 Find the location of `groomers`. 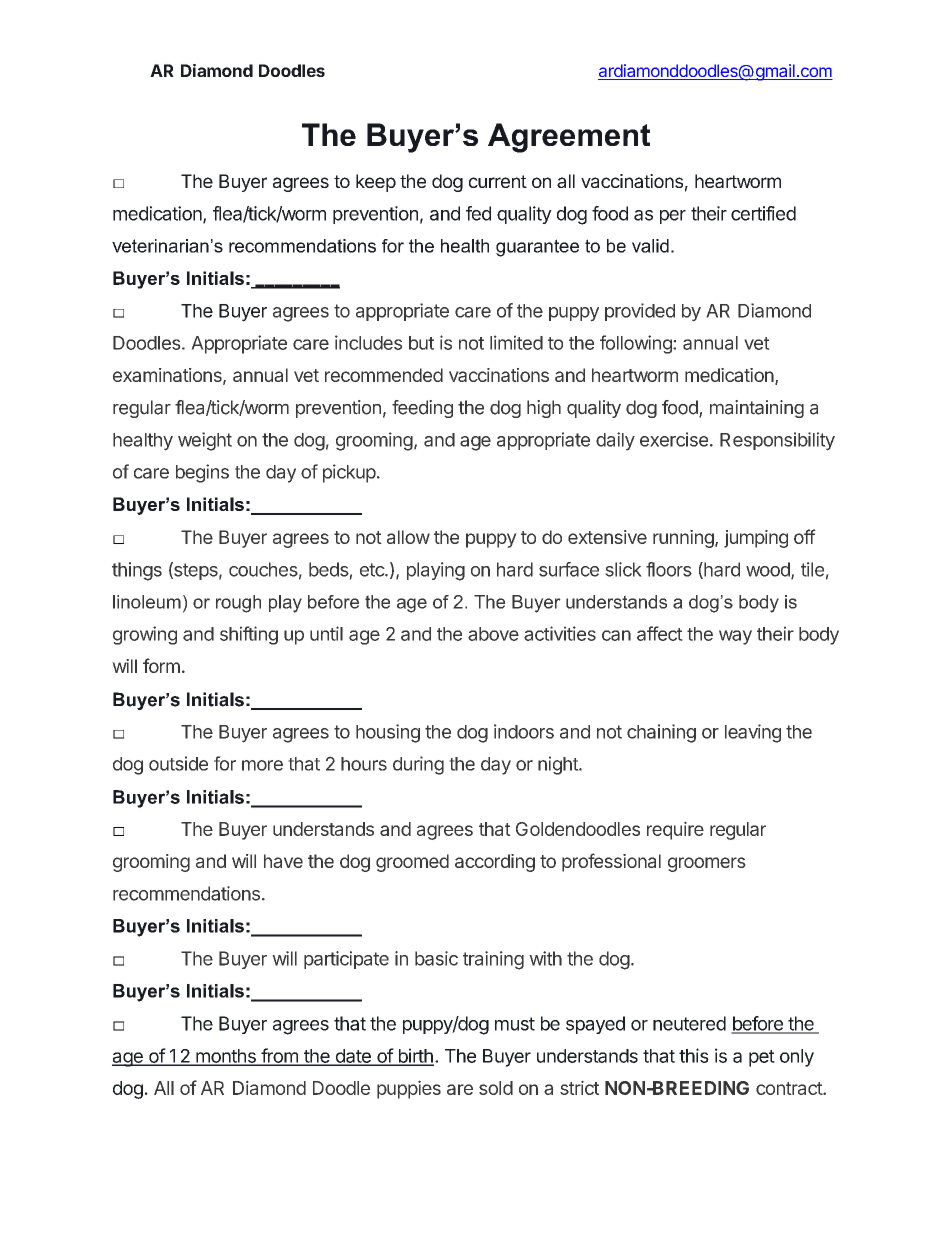

groomers is located at coordinates (707, 864).
